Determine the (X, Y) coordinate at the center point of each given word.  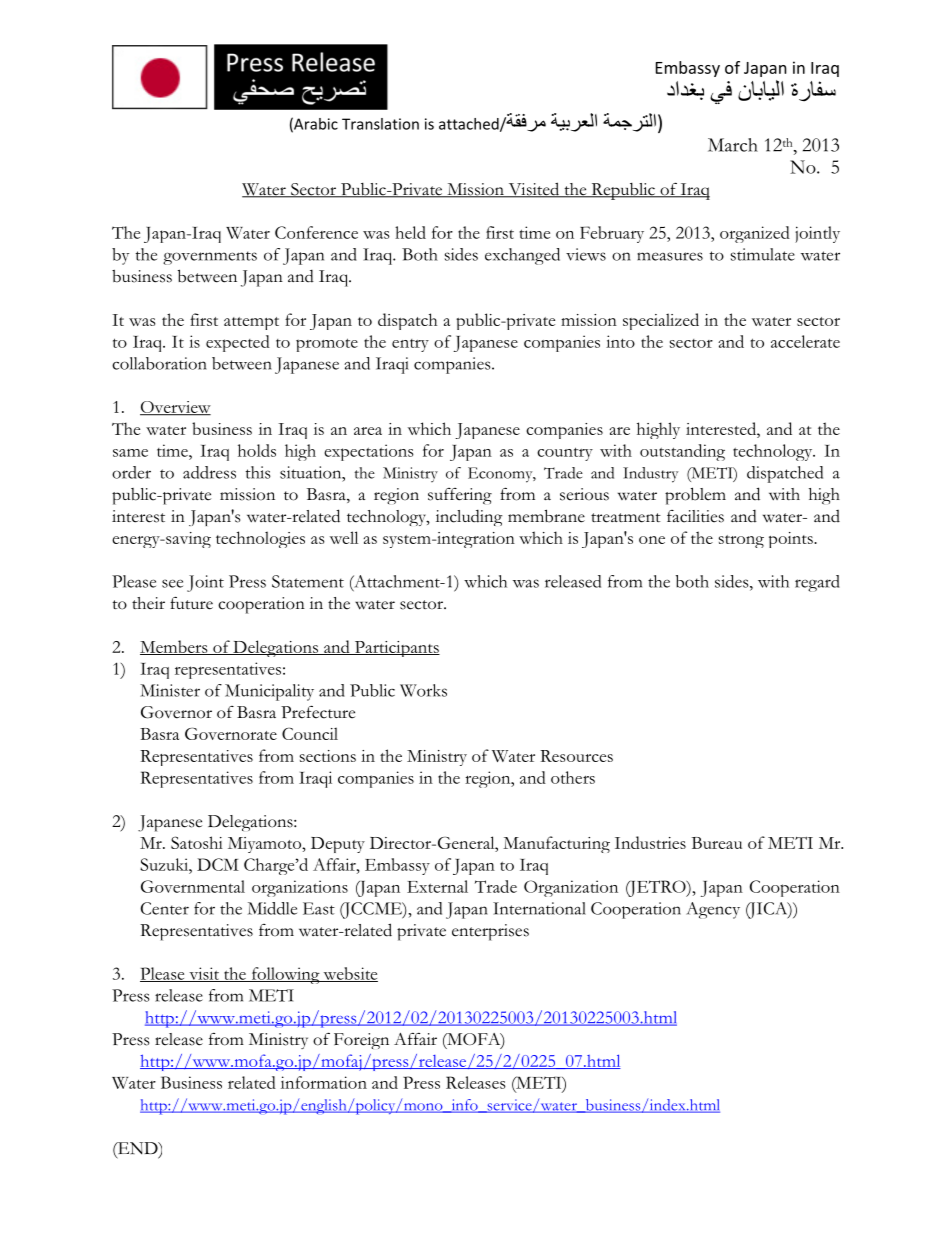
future (191, 603)
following (285, 975)
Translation (380, 124)
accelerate (805, 341)
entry (410, 345)
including (469, 517)
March (733, 145)
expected (238, 343)
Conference (316, 232)
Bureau (717, 843)
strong (741, 541)
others (573, 777)
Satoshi (197, 842)
